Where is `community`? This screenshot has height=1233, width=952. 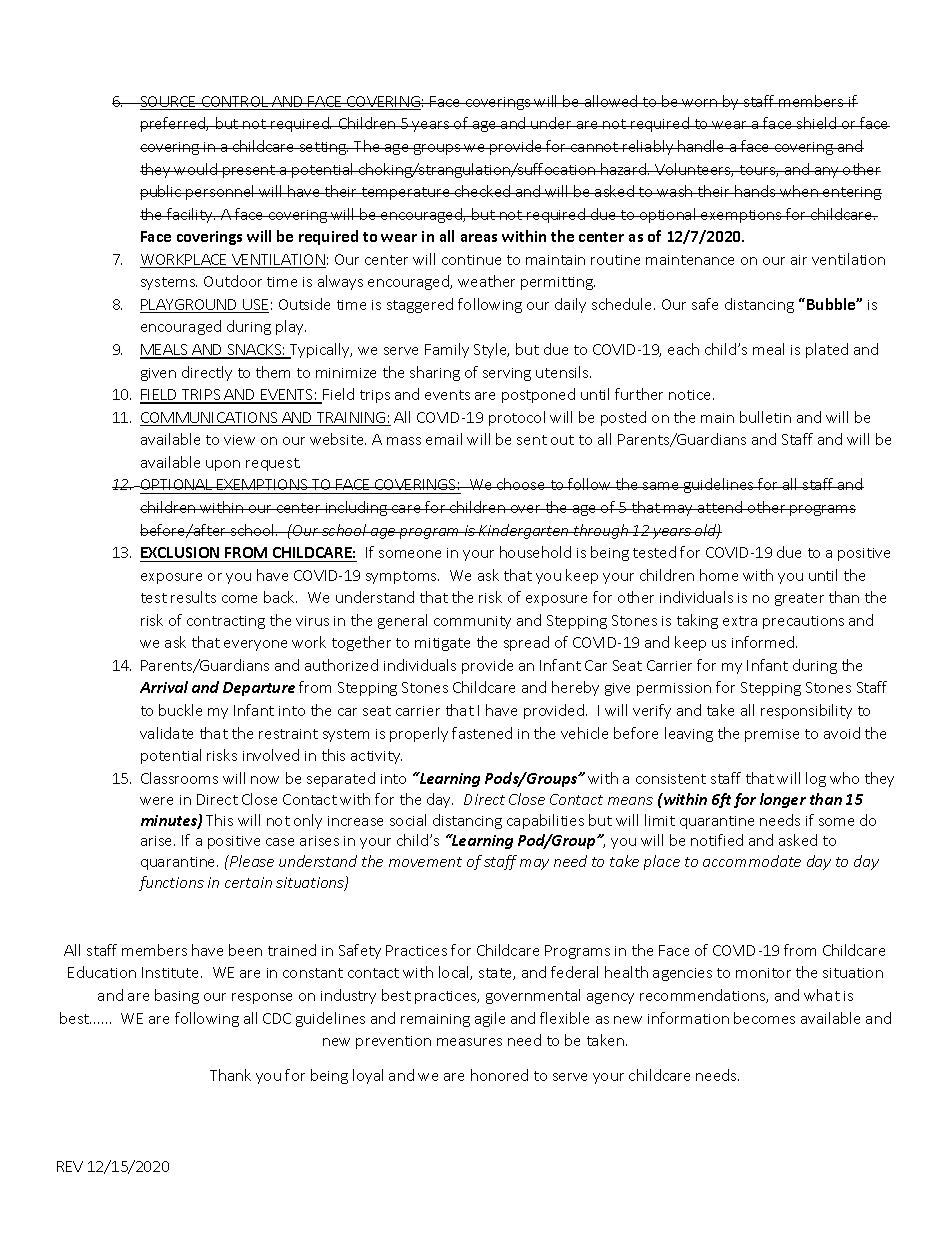 community is located at coordinates (472, 622).
